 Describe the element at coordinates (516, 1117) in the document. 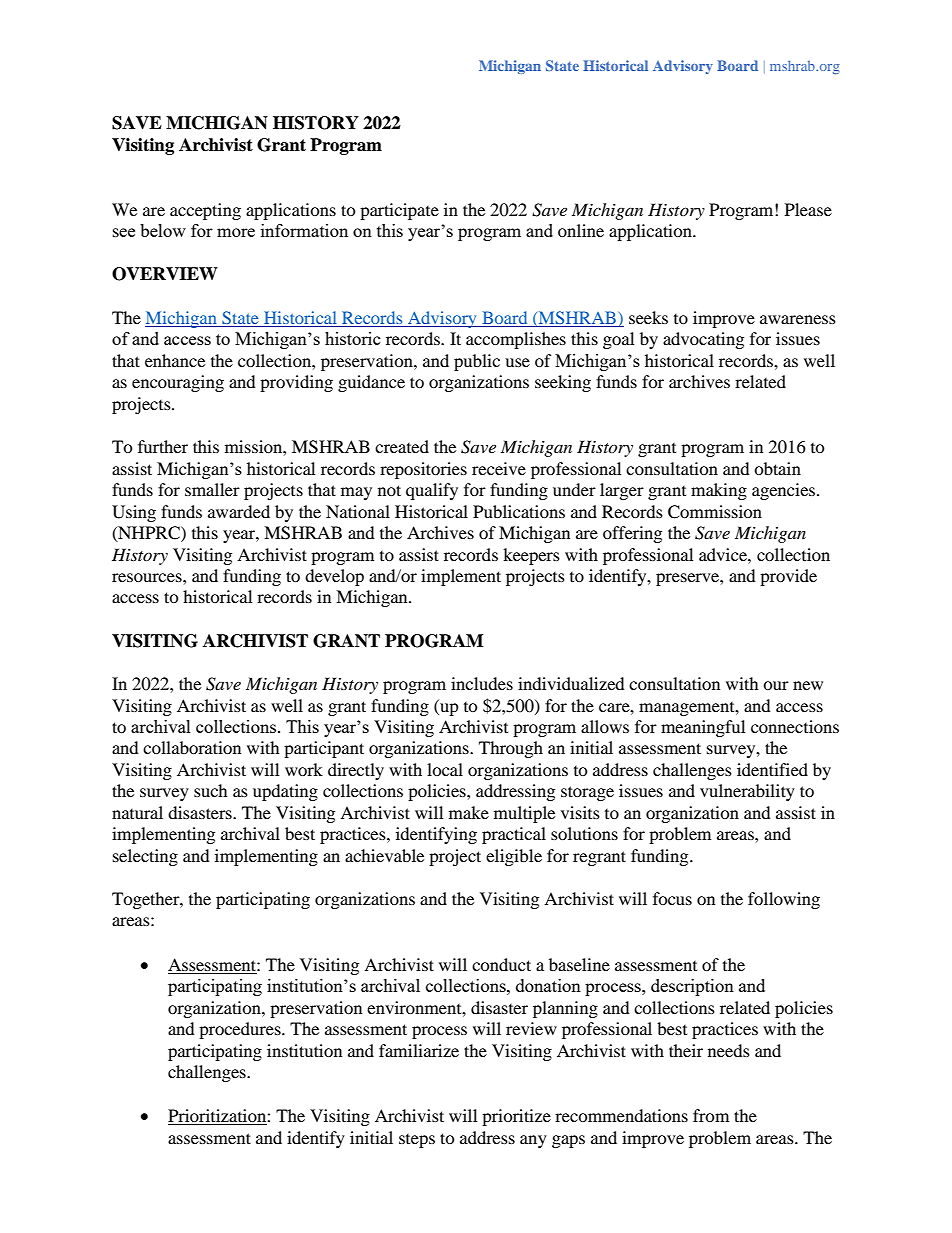

I see `prioritize` at that location.
